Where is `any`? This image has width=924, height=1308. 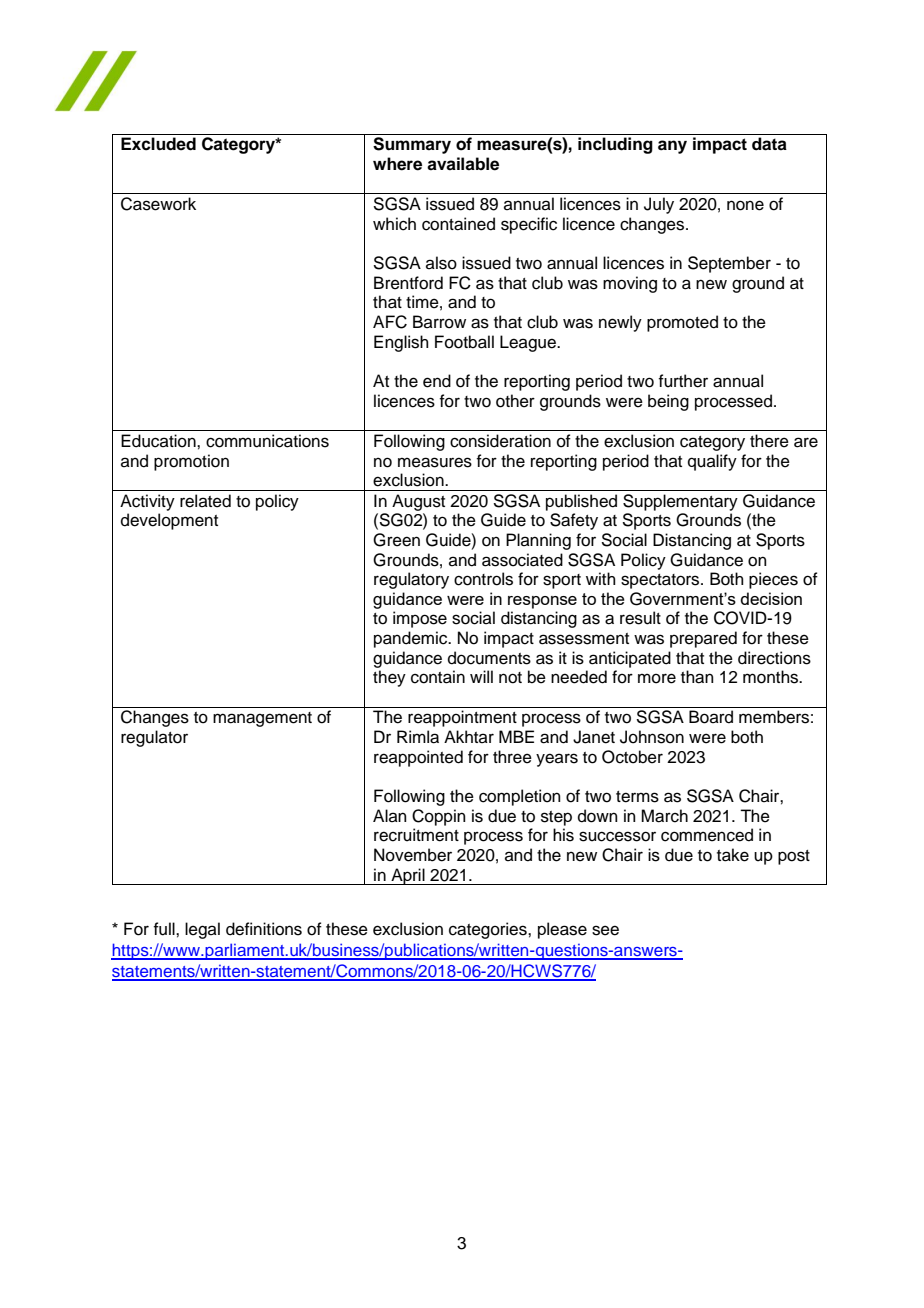
any is located at coordinates (672, 147).
